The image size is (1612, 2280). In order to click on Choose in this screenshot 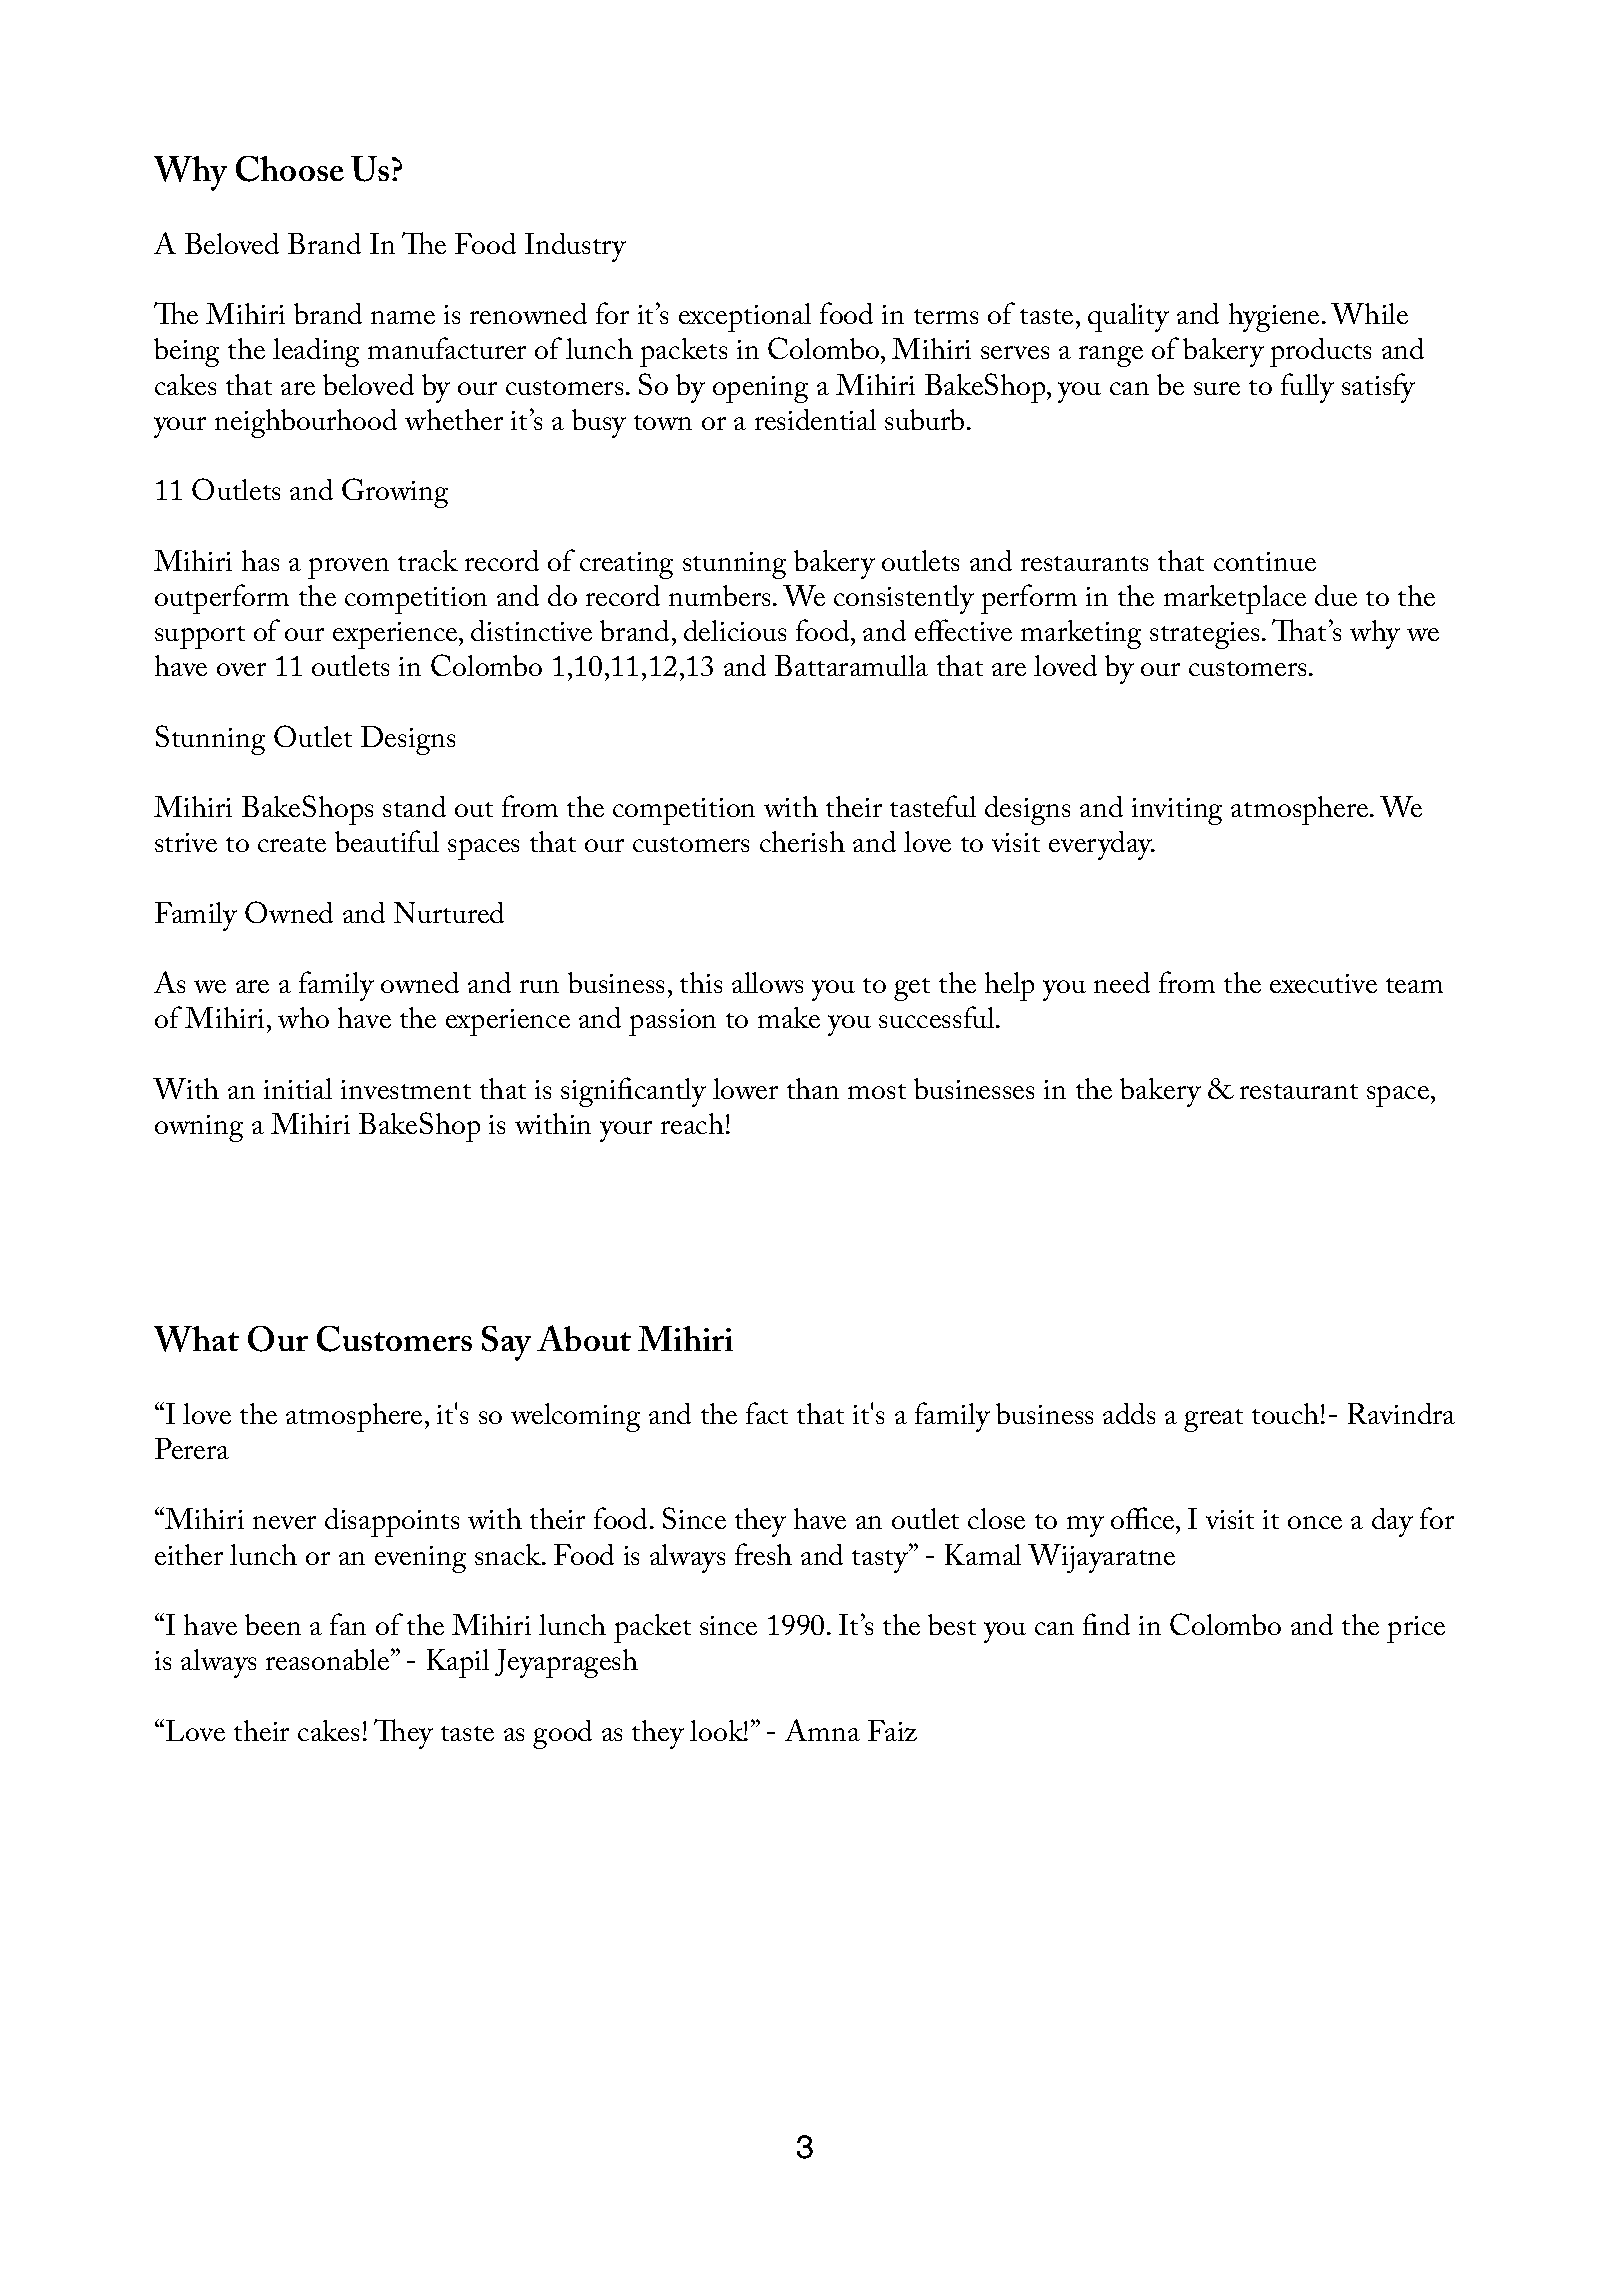, I will do `click(290, 169)`.
